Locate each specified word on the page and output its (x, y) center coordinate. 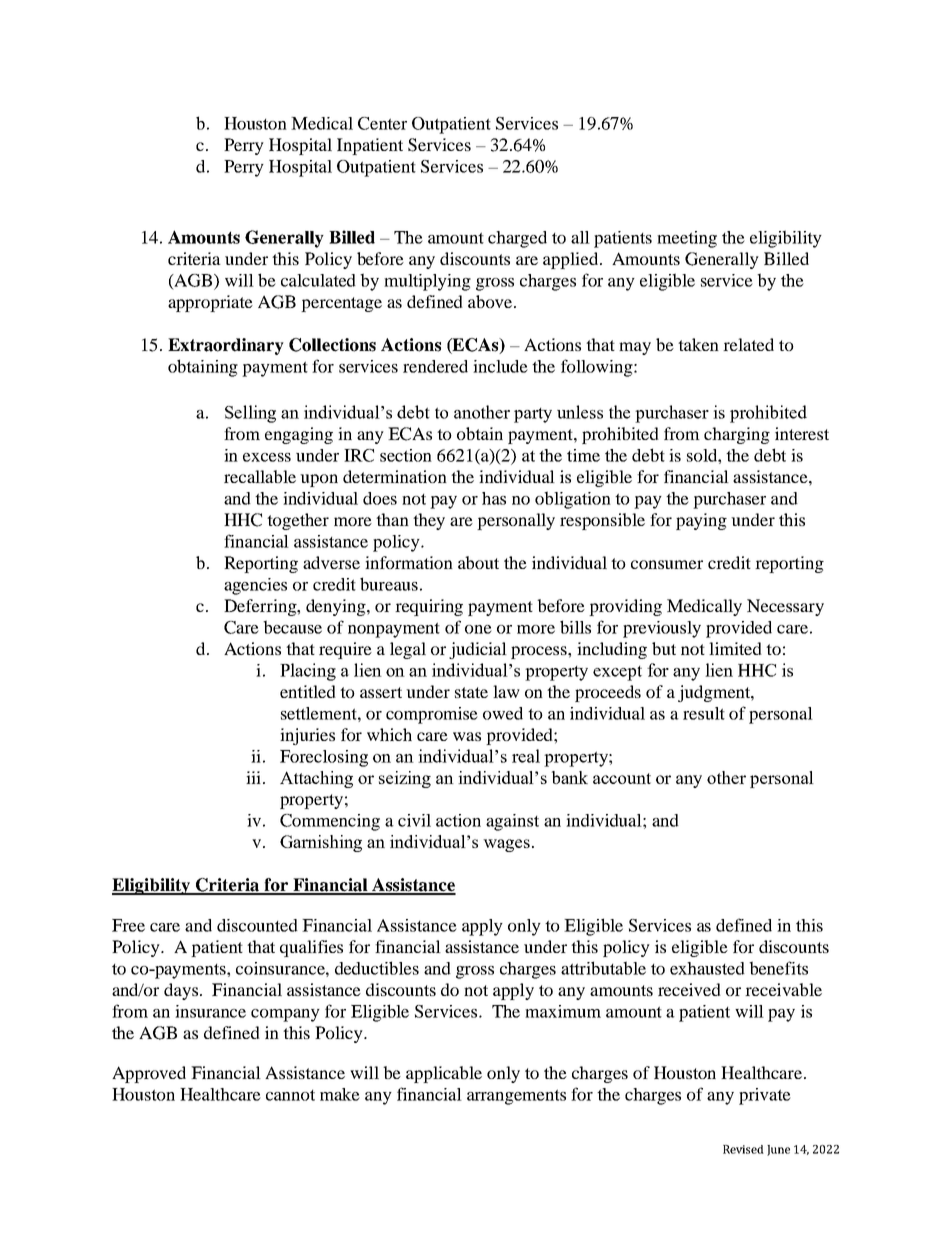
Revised (743, 1149)
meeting (687, 239)
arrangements (516, 1097)
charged (517, 239)
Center (382, 123)
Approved (149, 1074)
